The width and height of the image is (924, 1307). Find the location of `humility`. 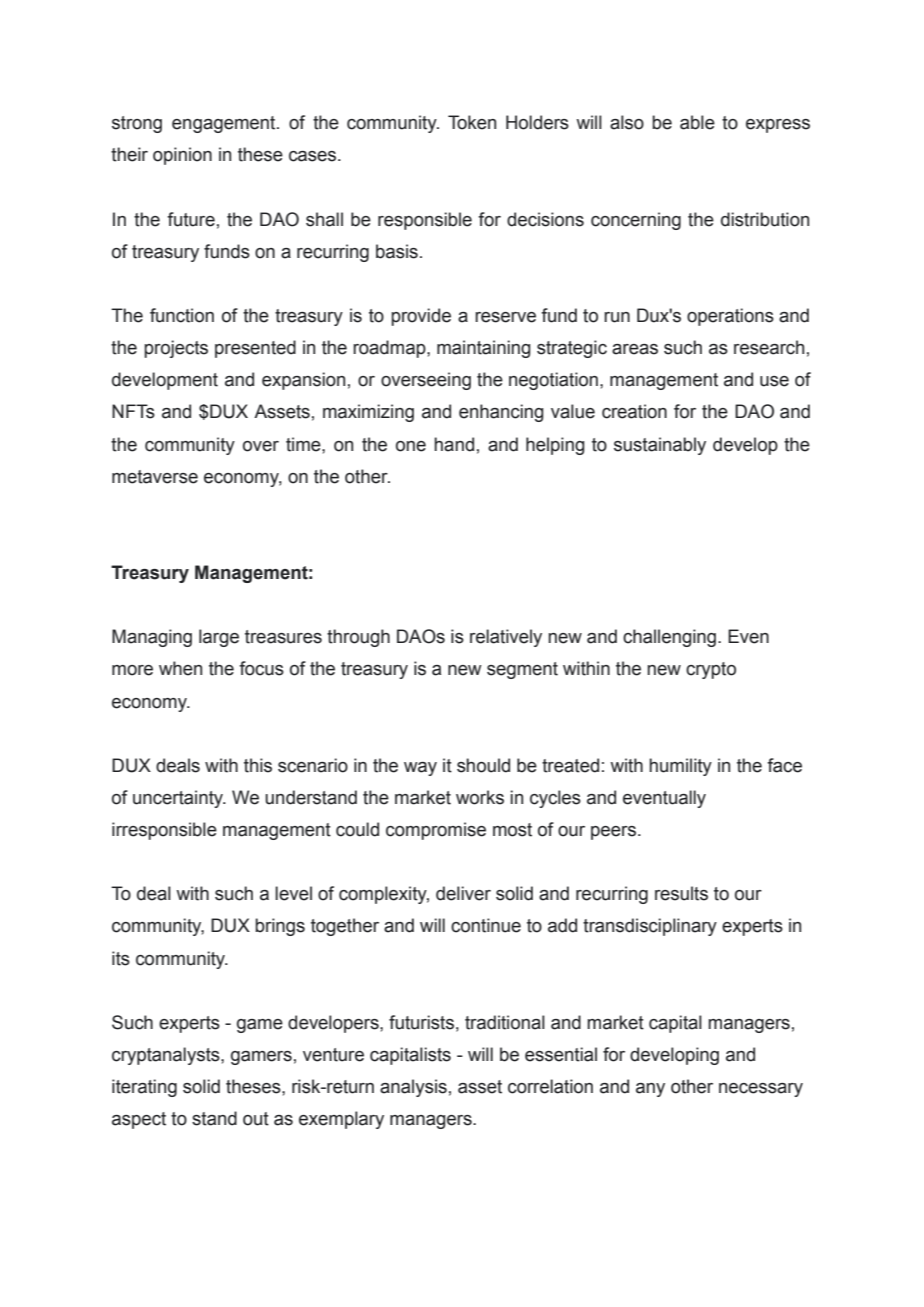

humility is located at coordinates (680, 767).
